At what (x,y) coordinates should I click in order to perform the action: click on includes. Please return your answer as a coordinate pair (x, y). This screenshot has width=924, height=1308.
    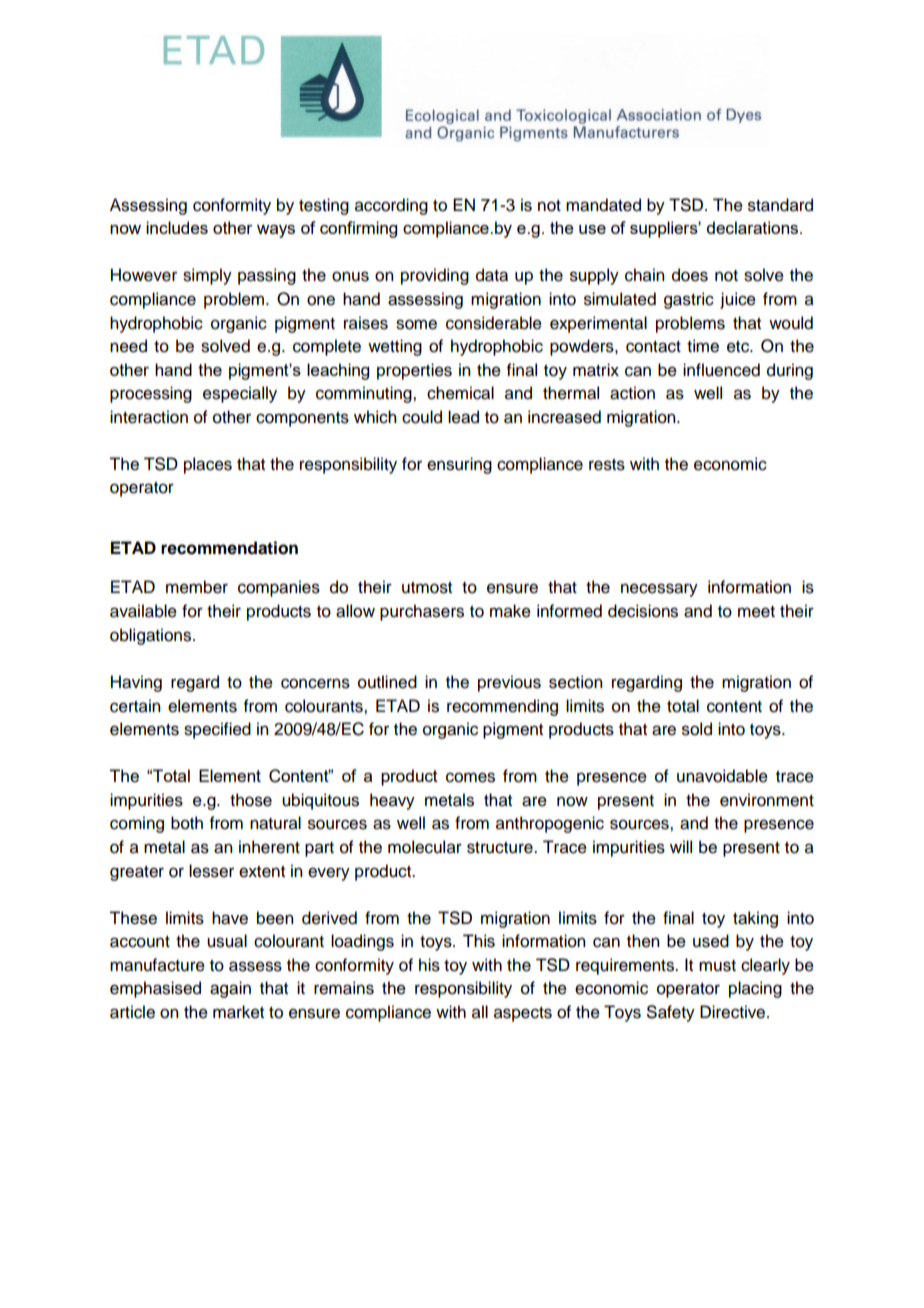
    Looking at the image, I should click on (177, 227).
